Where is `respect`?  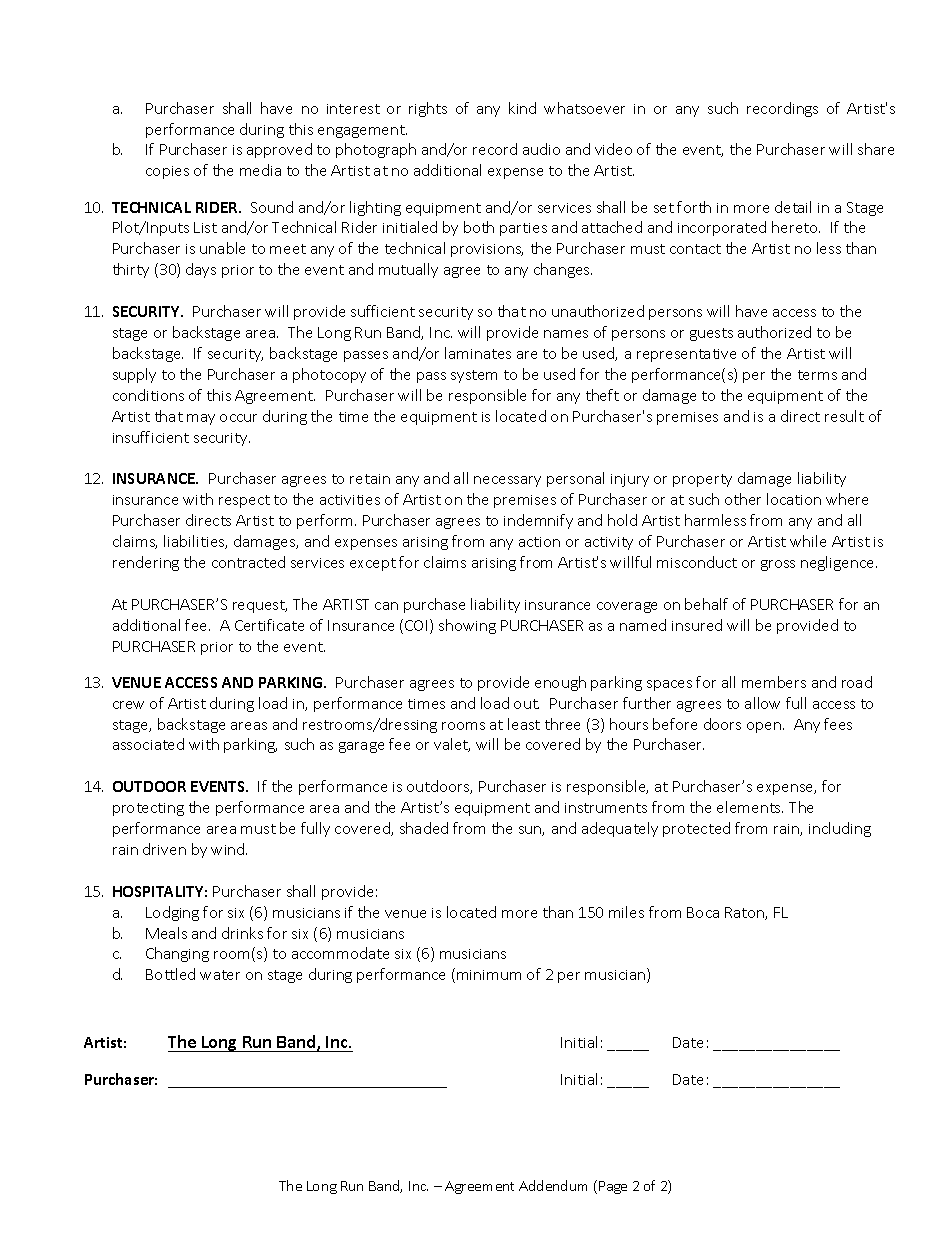
respect is located at coordinates (244, 501).
